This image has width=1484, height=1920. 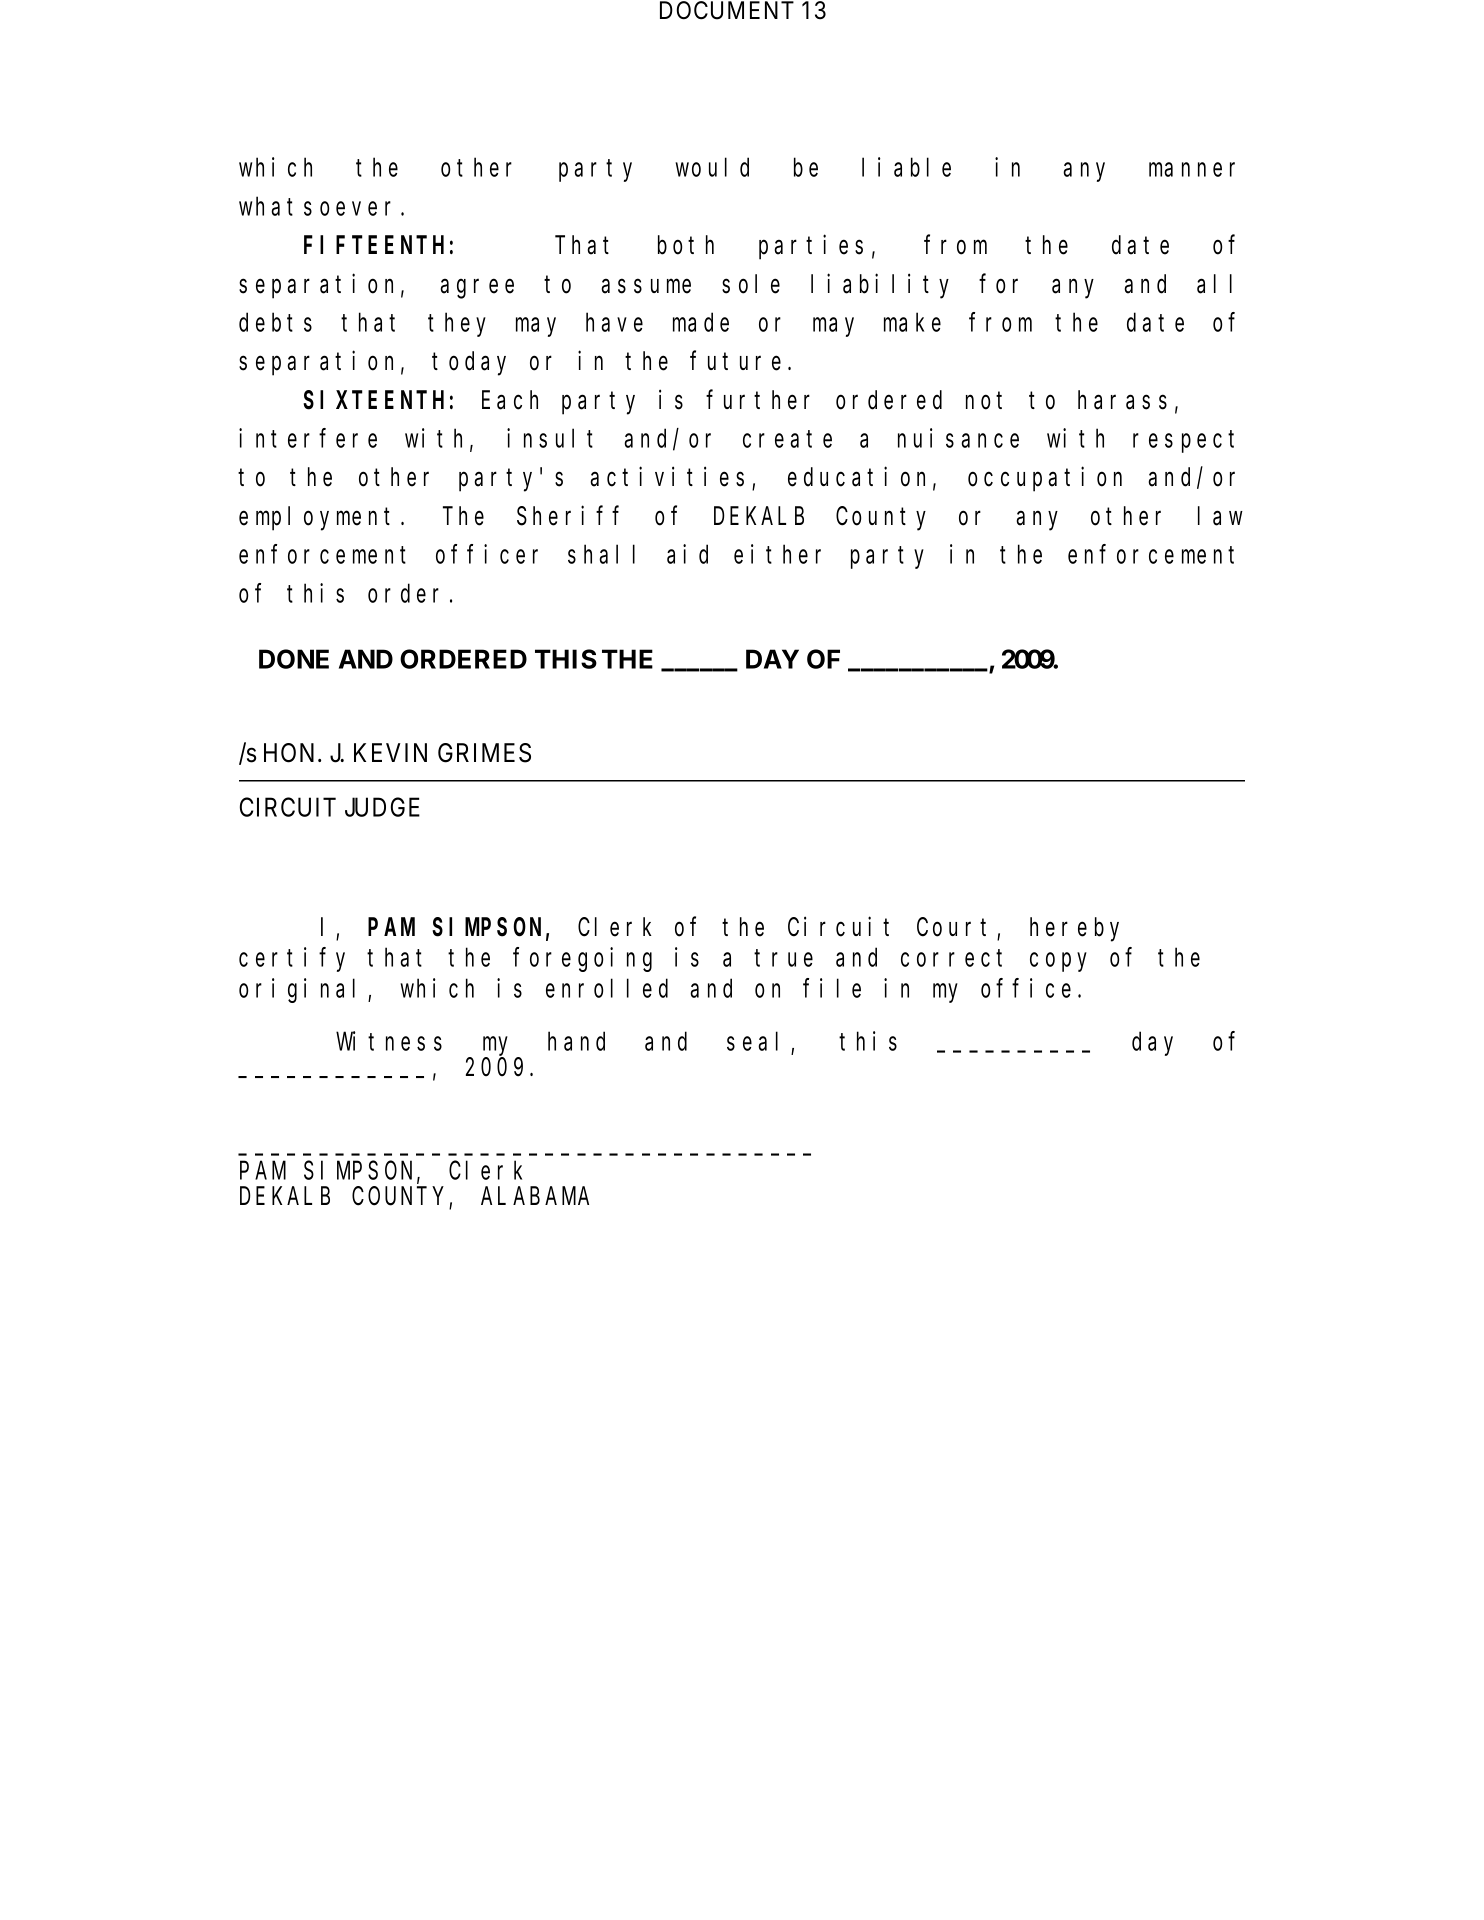 What do you see at coordinates (787, 439) in the image?
I see `create` at bounding box center [787, 439].
